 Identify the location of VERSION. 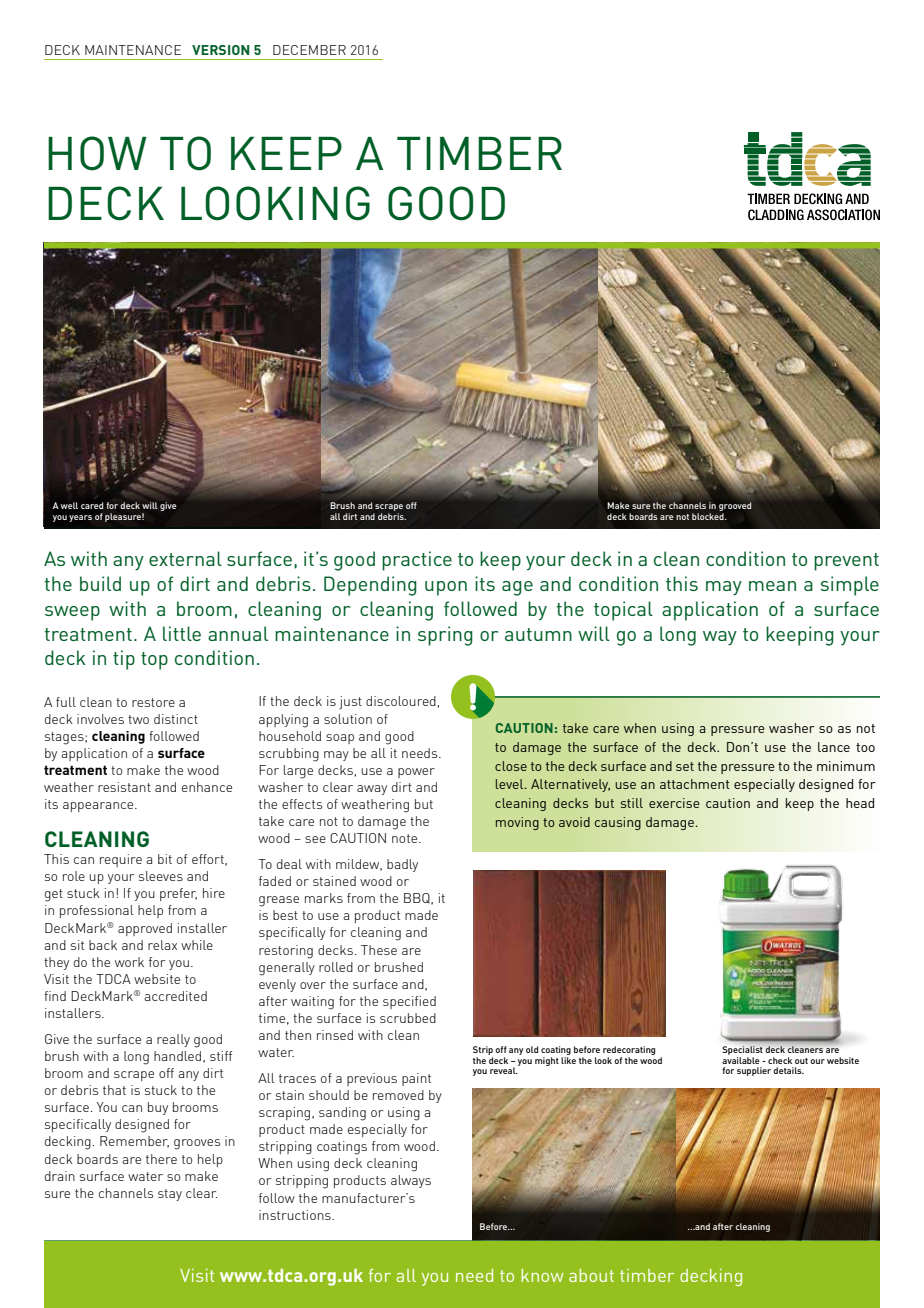
(220, 50).
